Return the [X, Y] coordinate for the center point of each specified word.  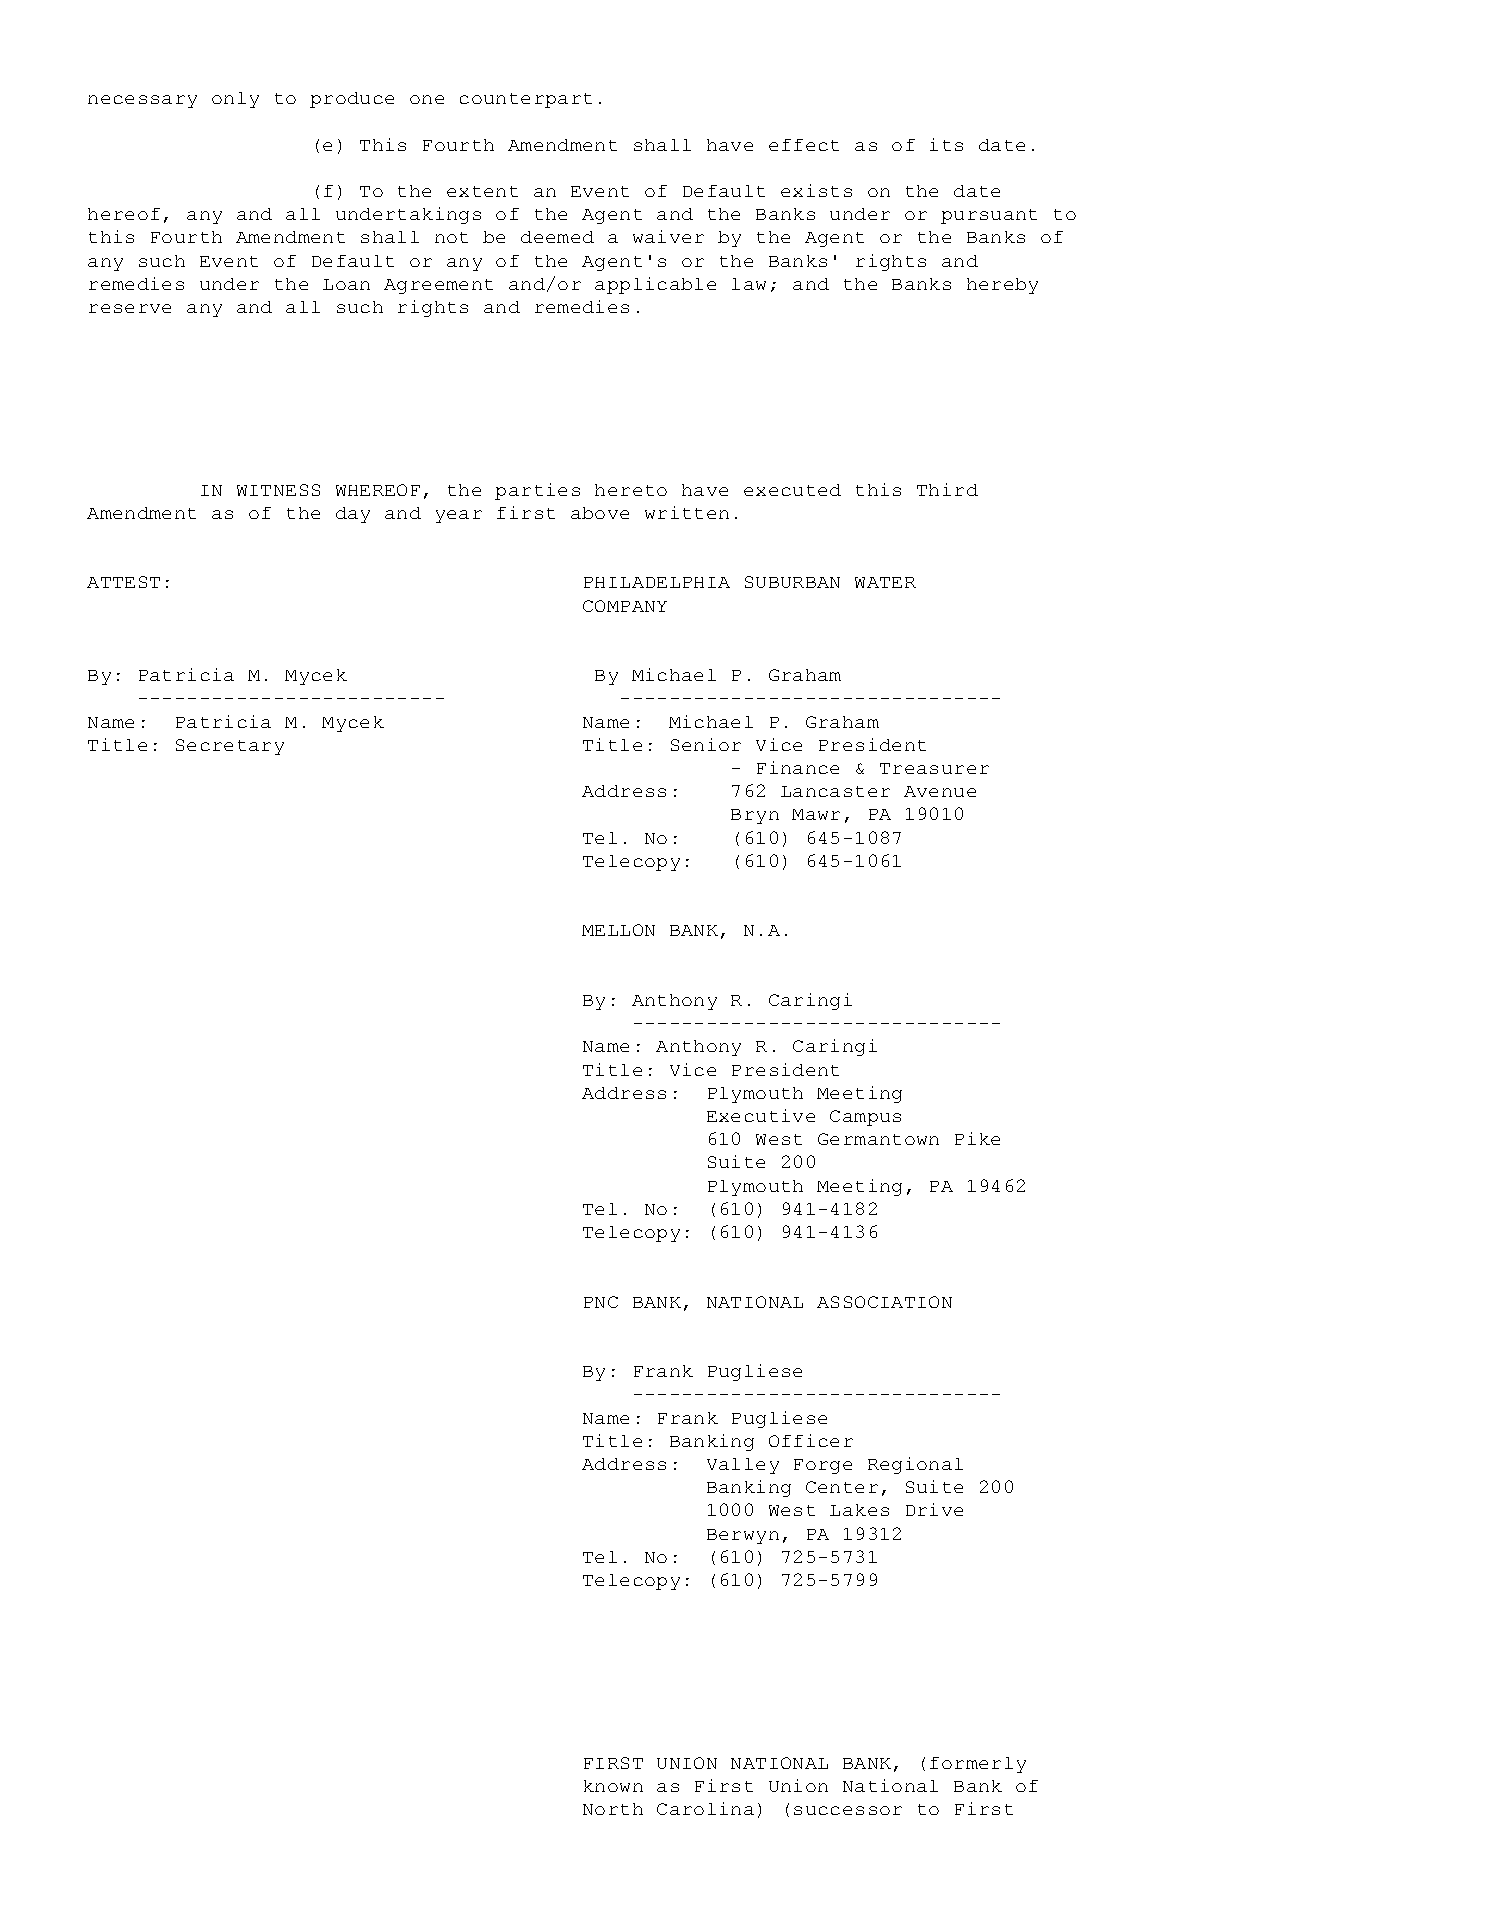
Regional [915, 1465]
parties [537, 491]
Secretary [230, 747]
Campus [865, 1118]
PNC [601, 1302]
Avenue [940, 791]
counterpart [526, 100]
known [613, 1786]
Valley [743, 1466]
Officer [811, 1440]
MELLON [618, 930]
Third [947, 489]
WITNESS [278, 490]
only [235, 100]
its [946, 144]
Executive [761, 1115]
